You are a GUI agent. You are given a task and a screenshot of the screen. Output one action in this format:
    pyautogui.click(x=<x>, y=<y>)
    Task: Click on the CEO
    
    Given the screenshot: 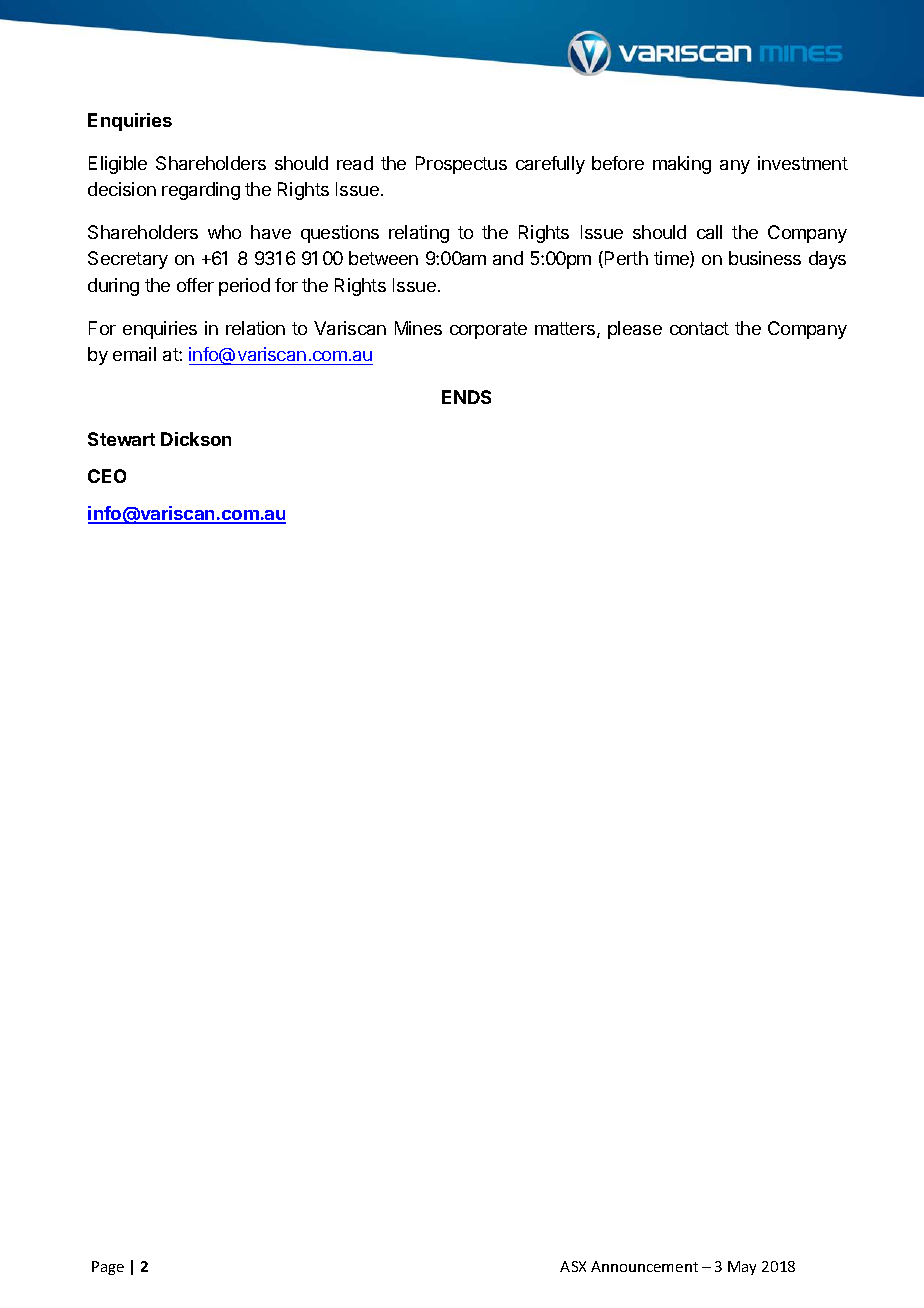 What is the action you would take?
    pyautogui.click(x=107, y=476)
